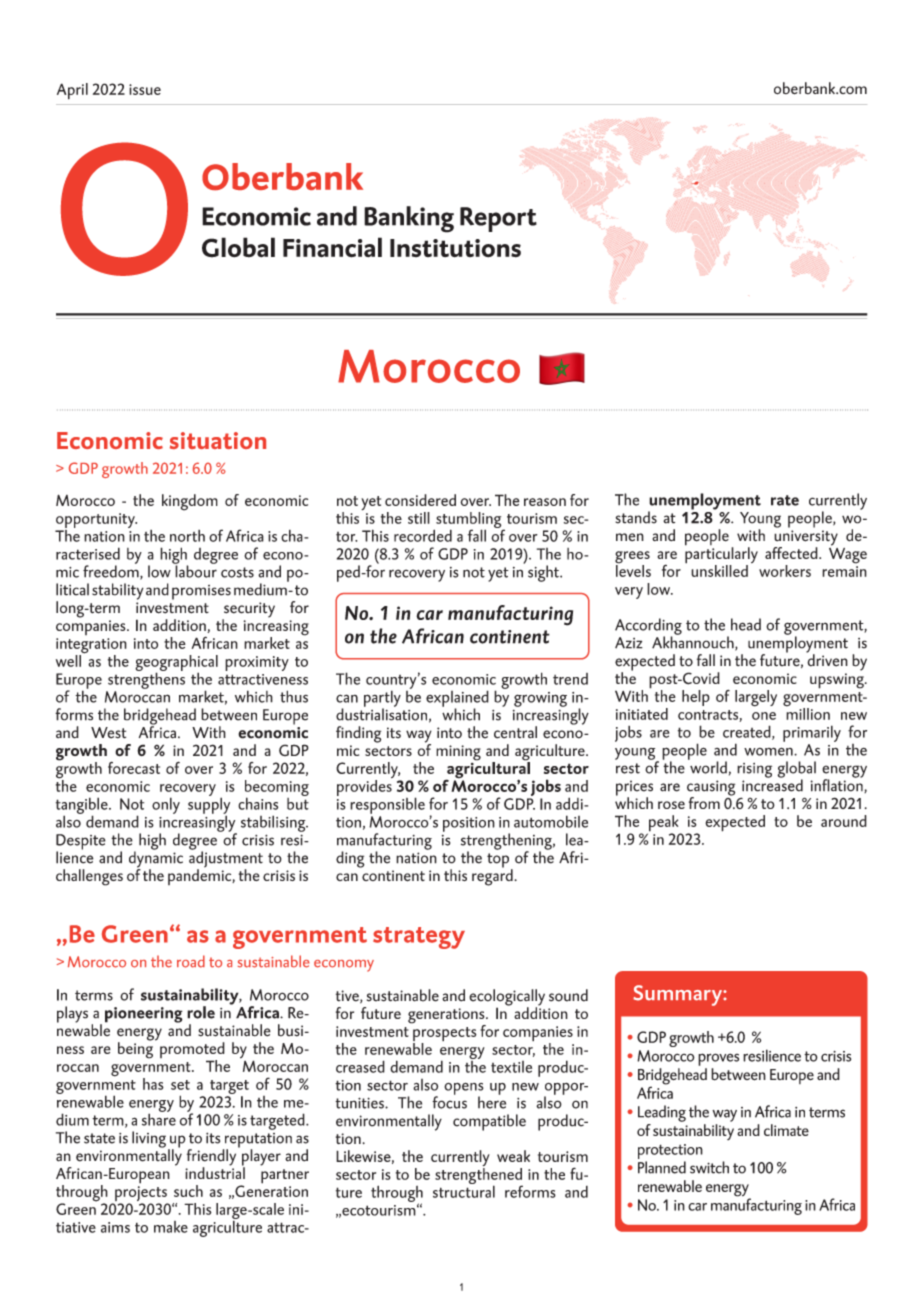  Describe the element at coordinates (827, 659) in the screenshot. I see `driven` at that location.
